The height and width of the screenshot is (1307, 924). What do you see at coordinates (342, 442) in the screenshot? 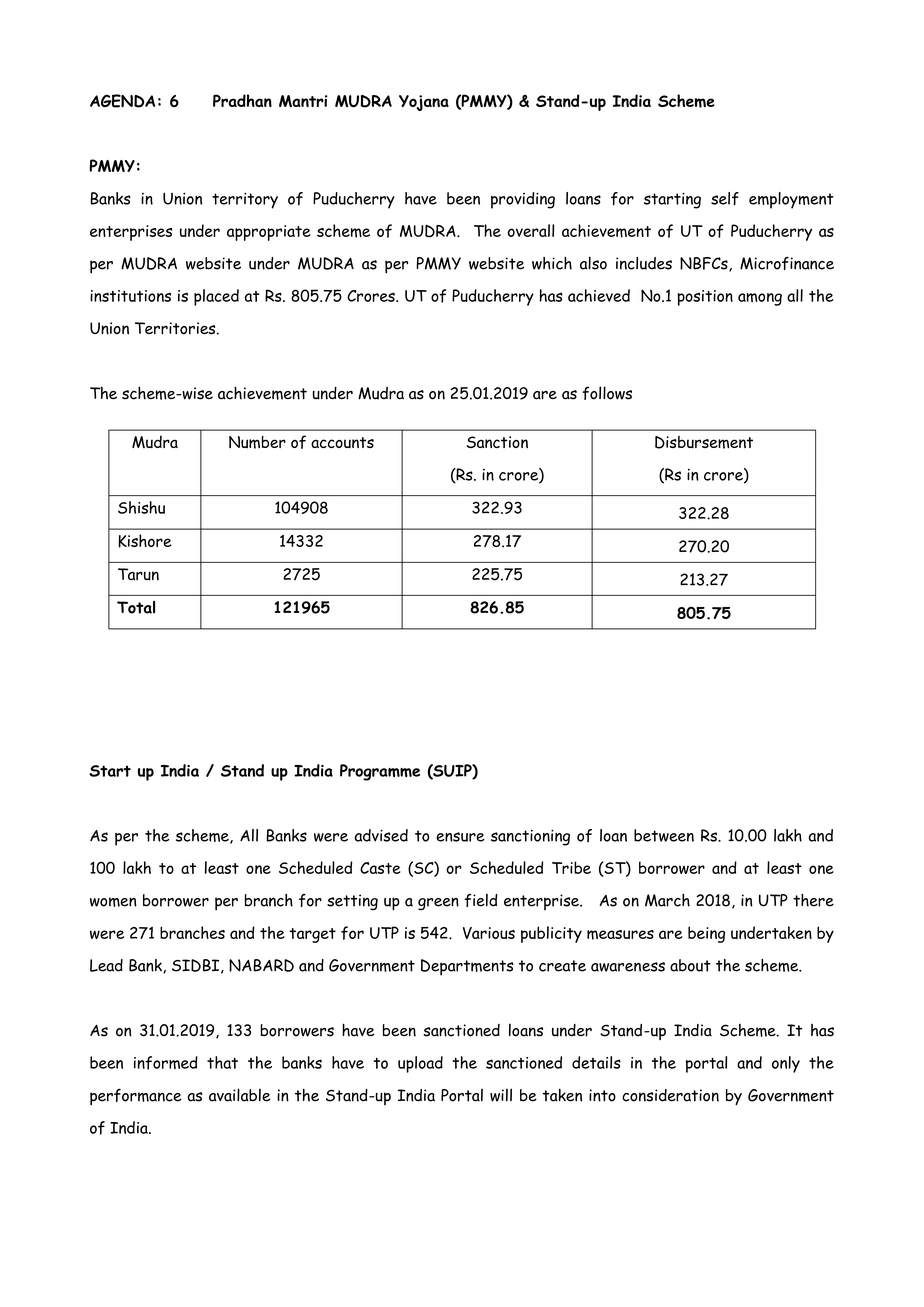
I see `accounts` at bounding box center [342, 442].
